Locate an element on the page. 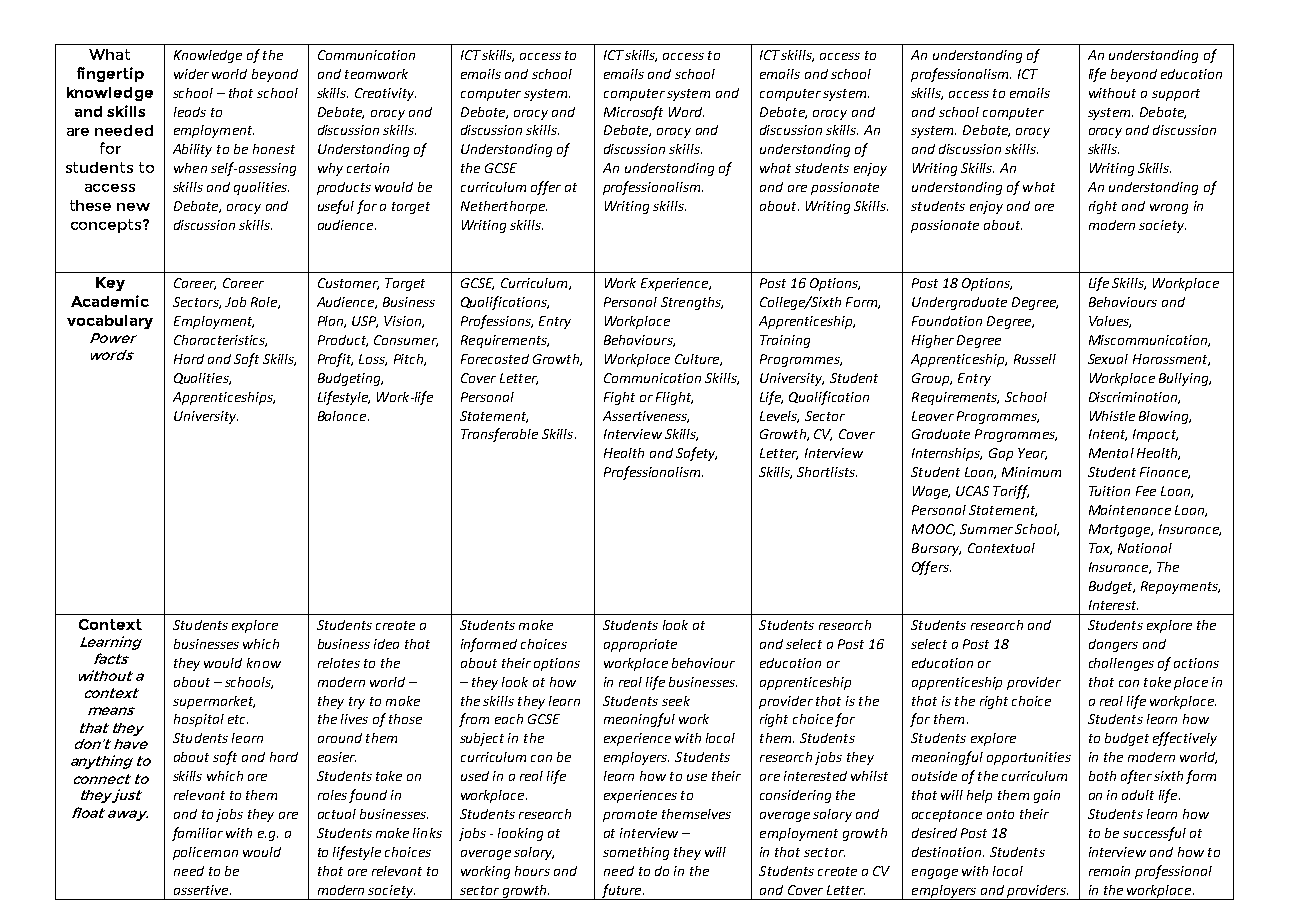 Image resolution: width=1308 pixels, height=924 pixels. Creativity is located at coordinates (385, 94).
